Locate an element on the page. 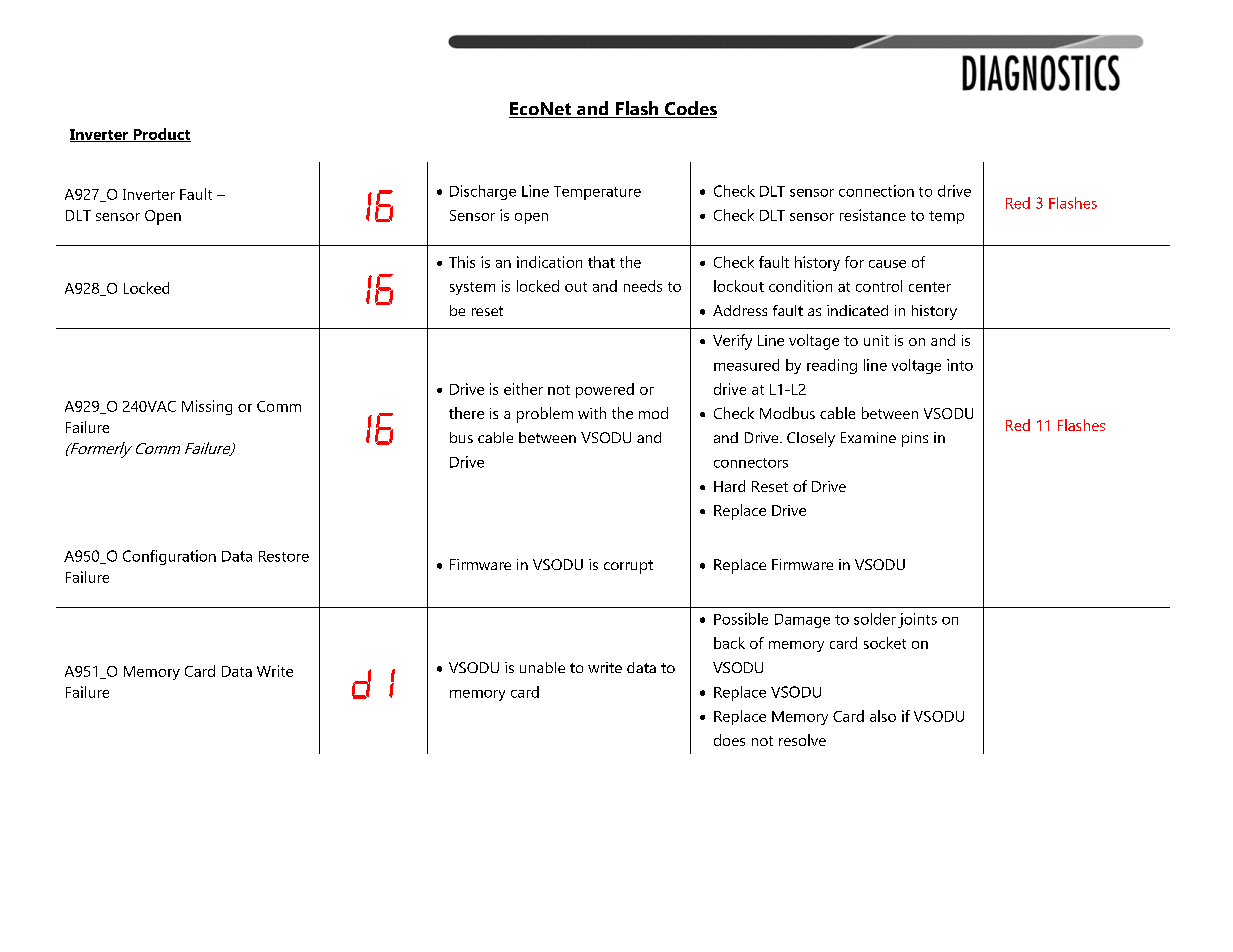 The height and width of the image is (952, 1233). problem is located at coordinates (545, 415).
